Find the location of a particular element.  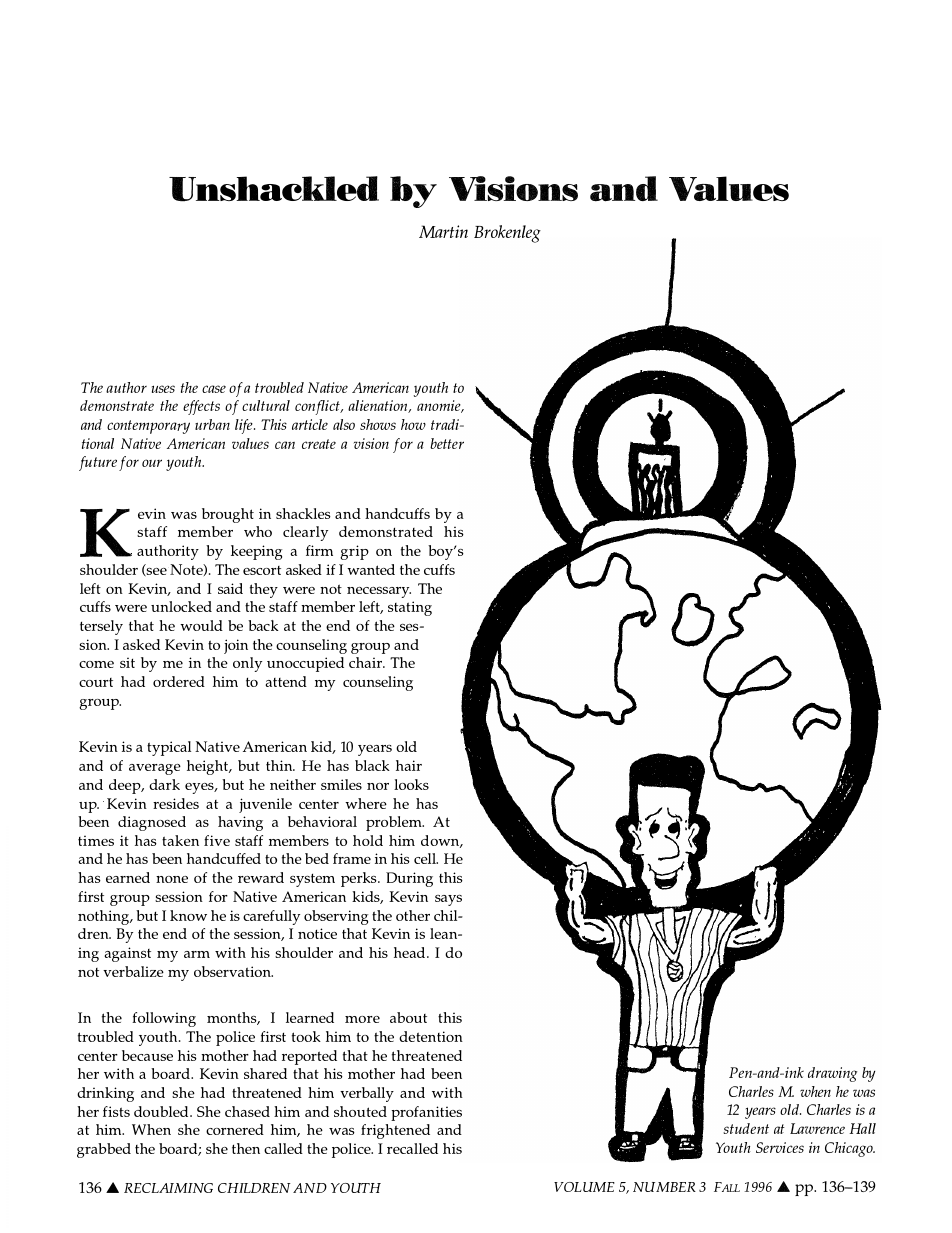

urban is located at coordinates (212, 424).
